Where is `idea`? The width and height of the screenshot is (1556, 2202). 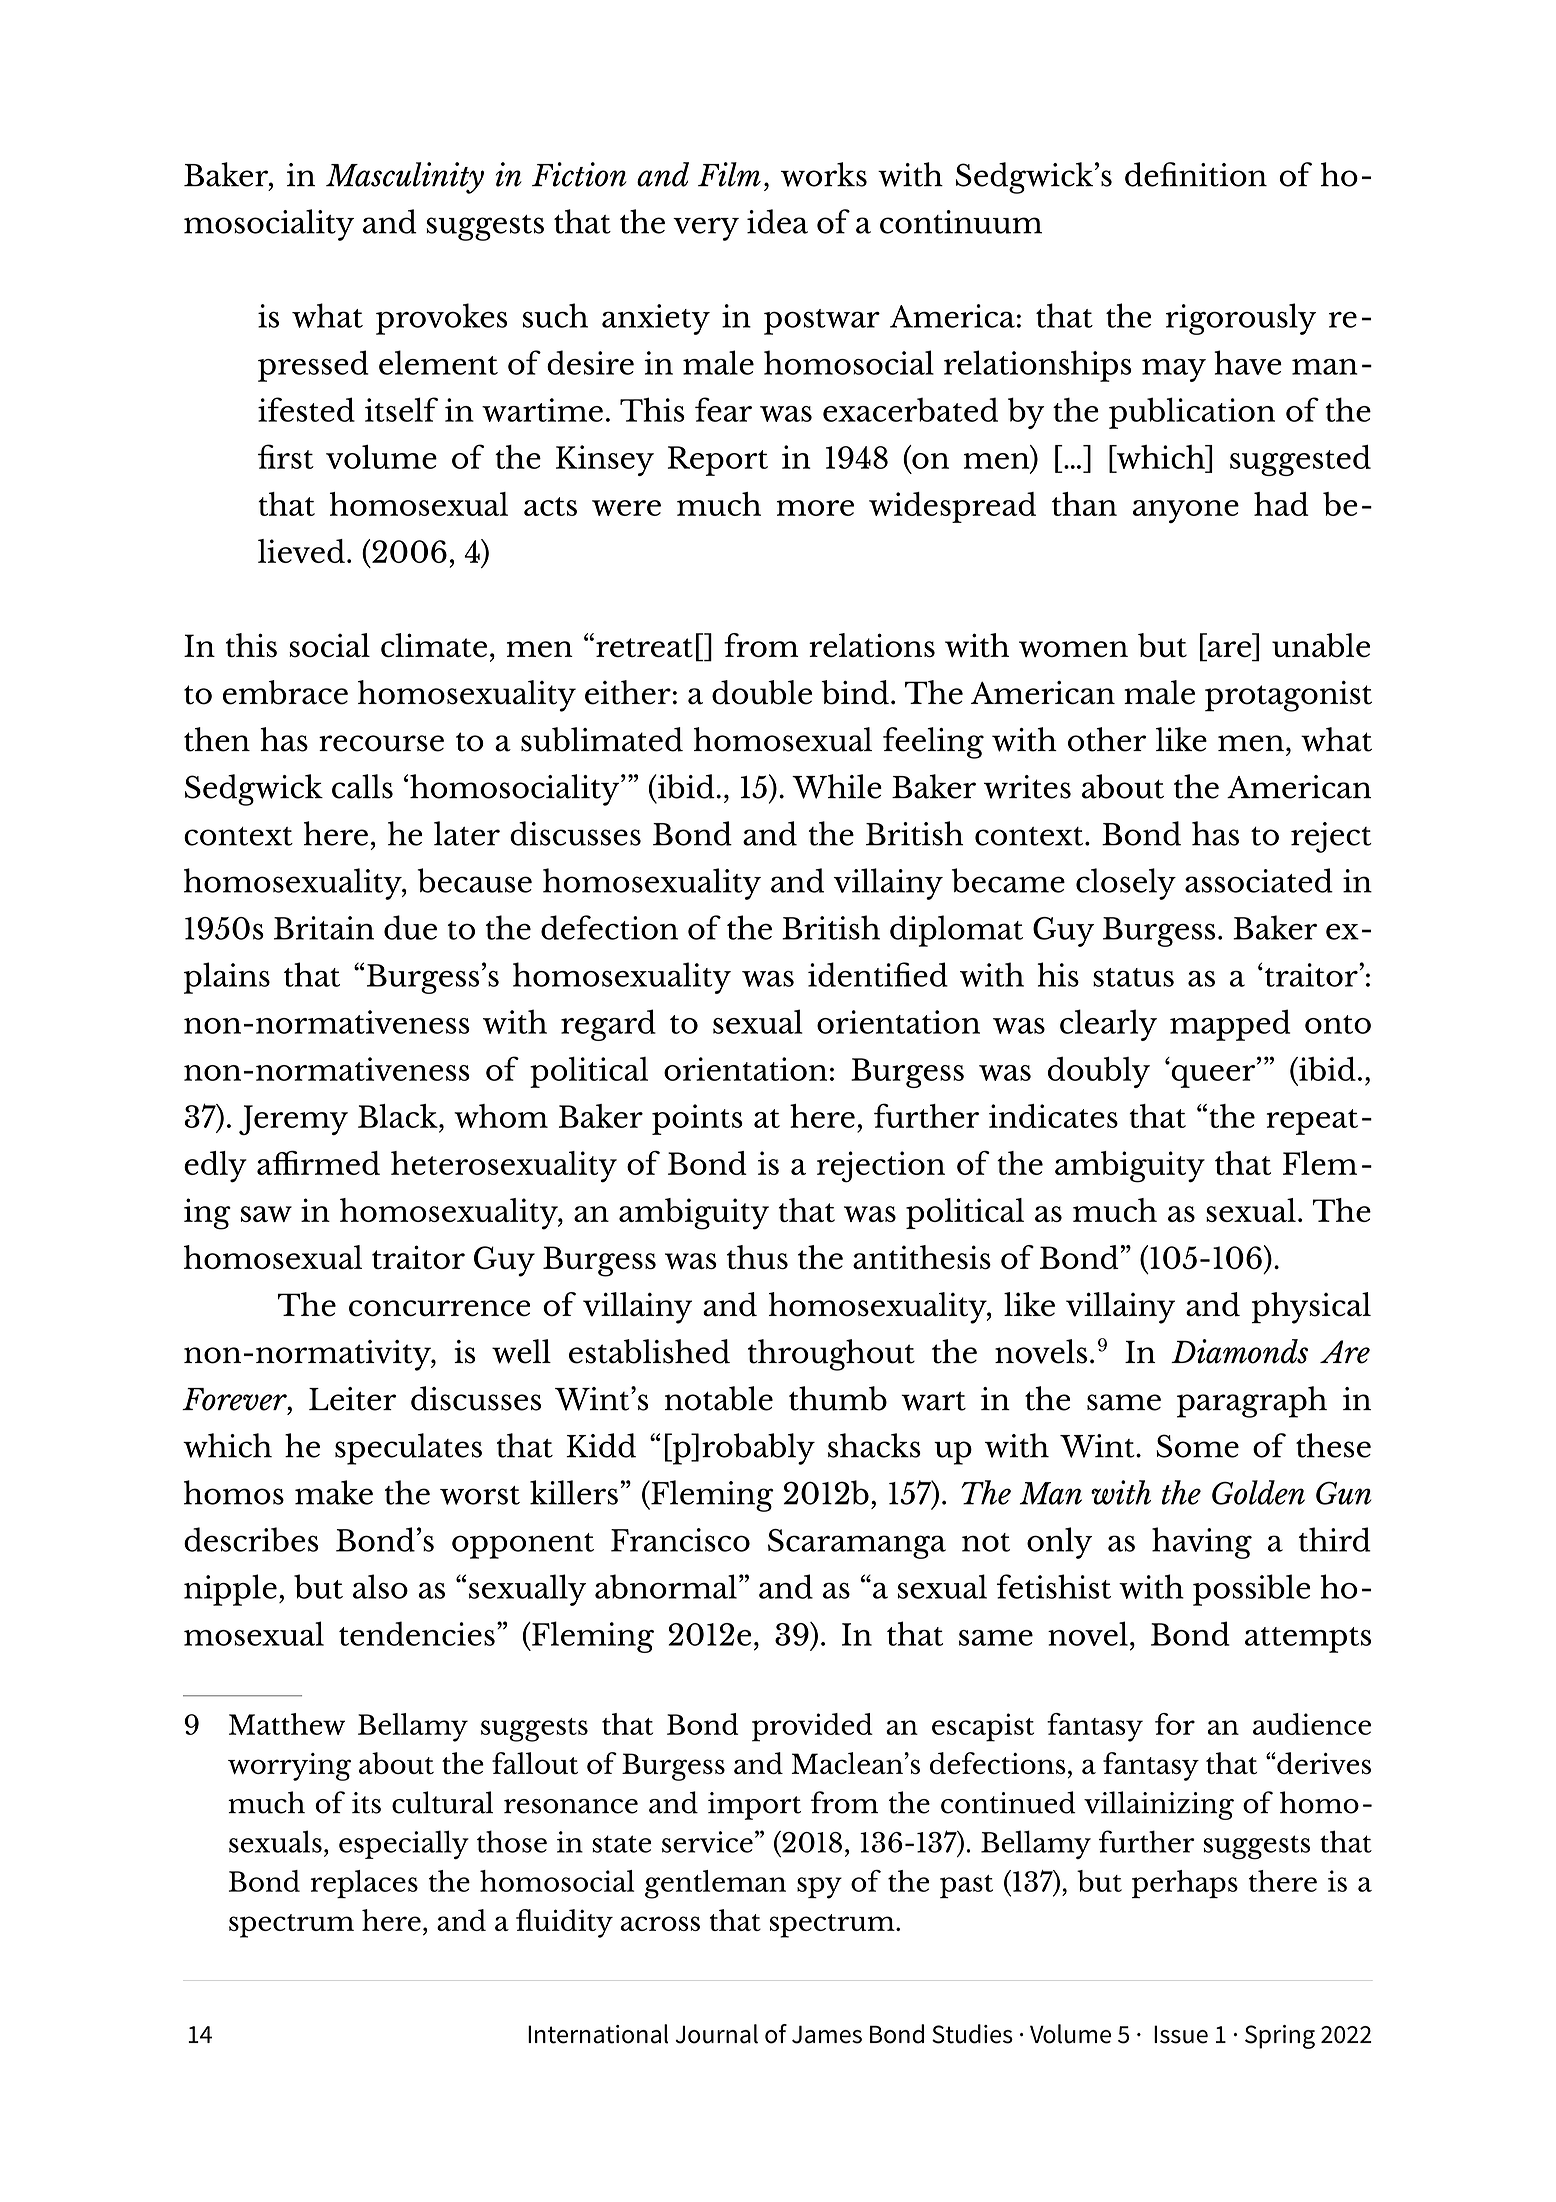 idea is located at coordinates (777, 221).
